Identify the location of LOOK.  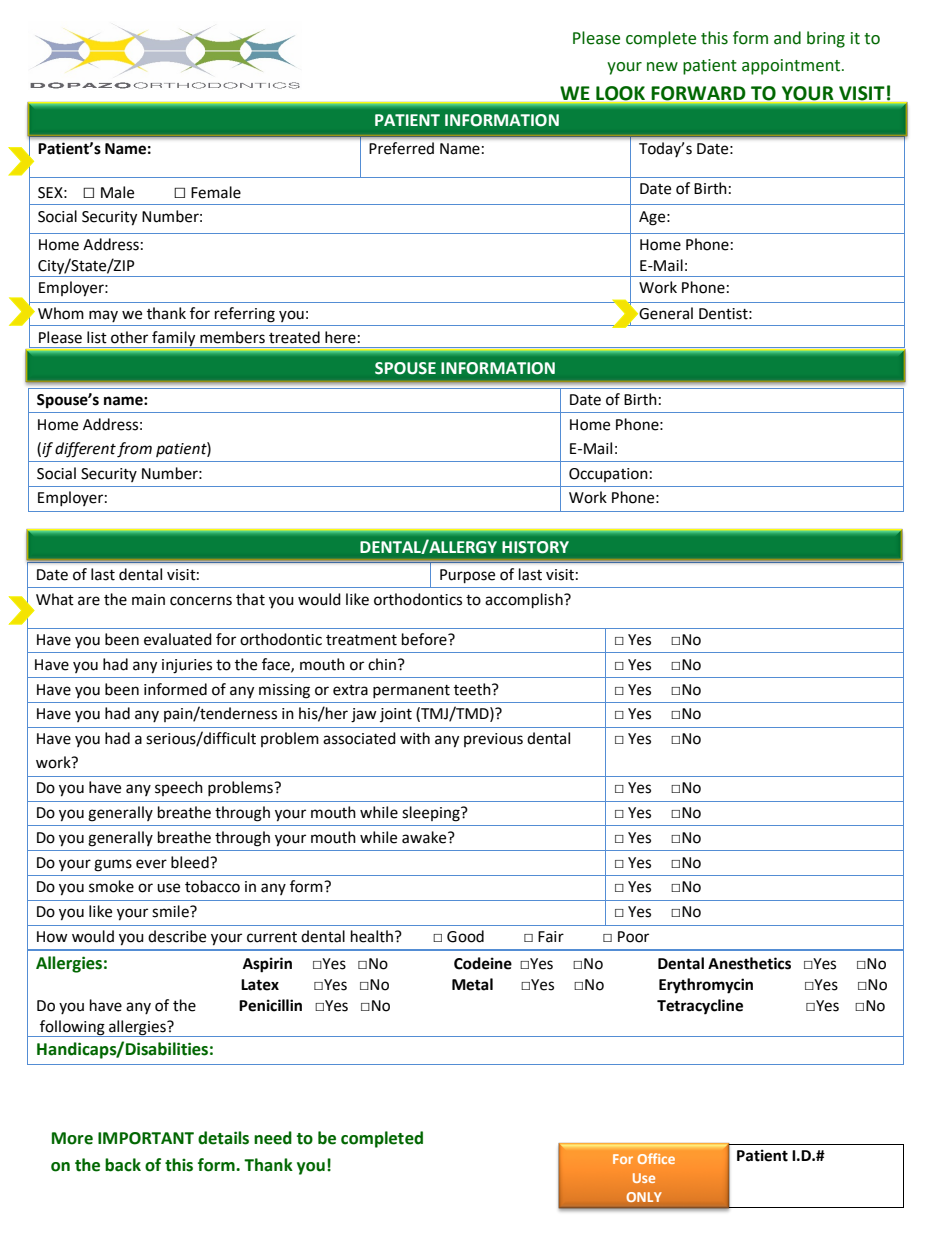
(620, 93).
